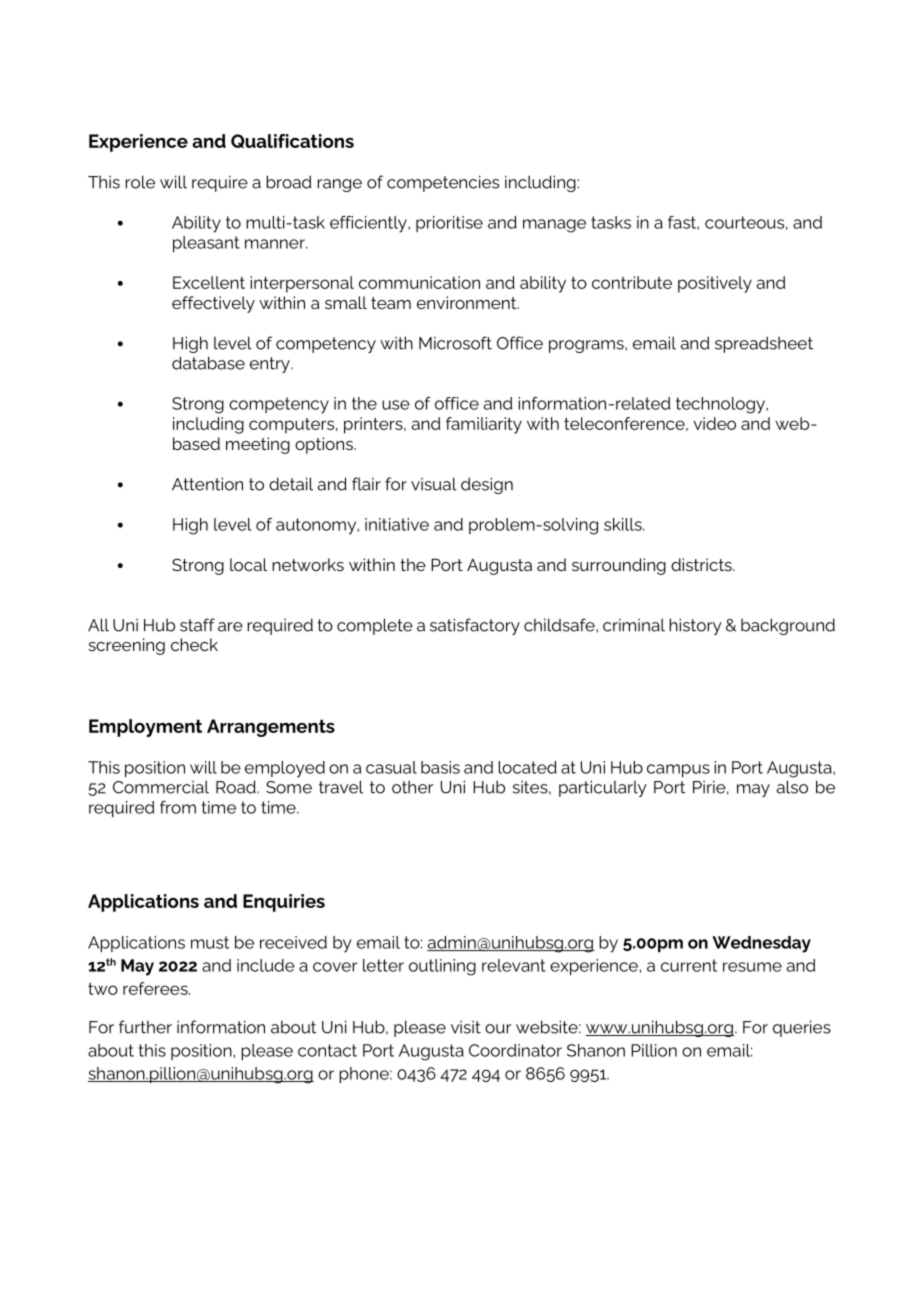 The image size is (924, 1308). What do you see at coordinates (140, 182) in the screenshot?
I see `role` at bounding box center [140, 182].
